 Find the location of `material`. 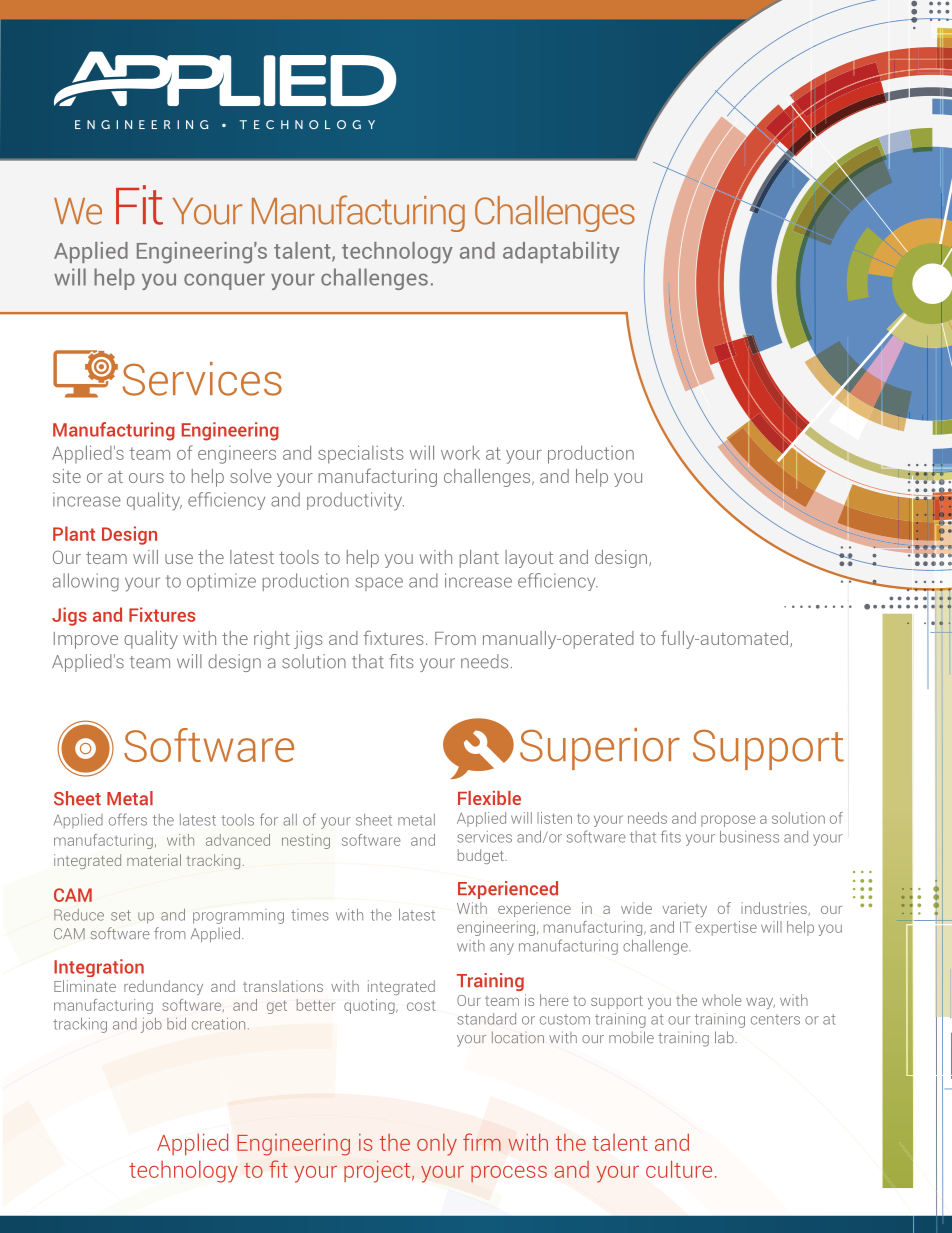

material is located at coordinates (154, 860).
